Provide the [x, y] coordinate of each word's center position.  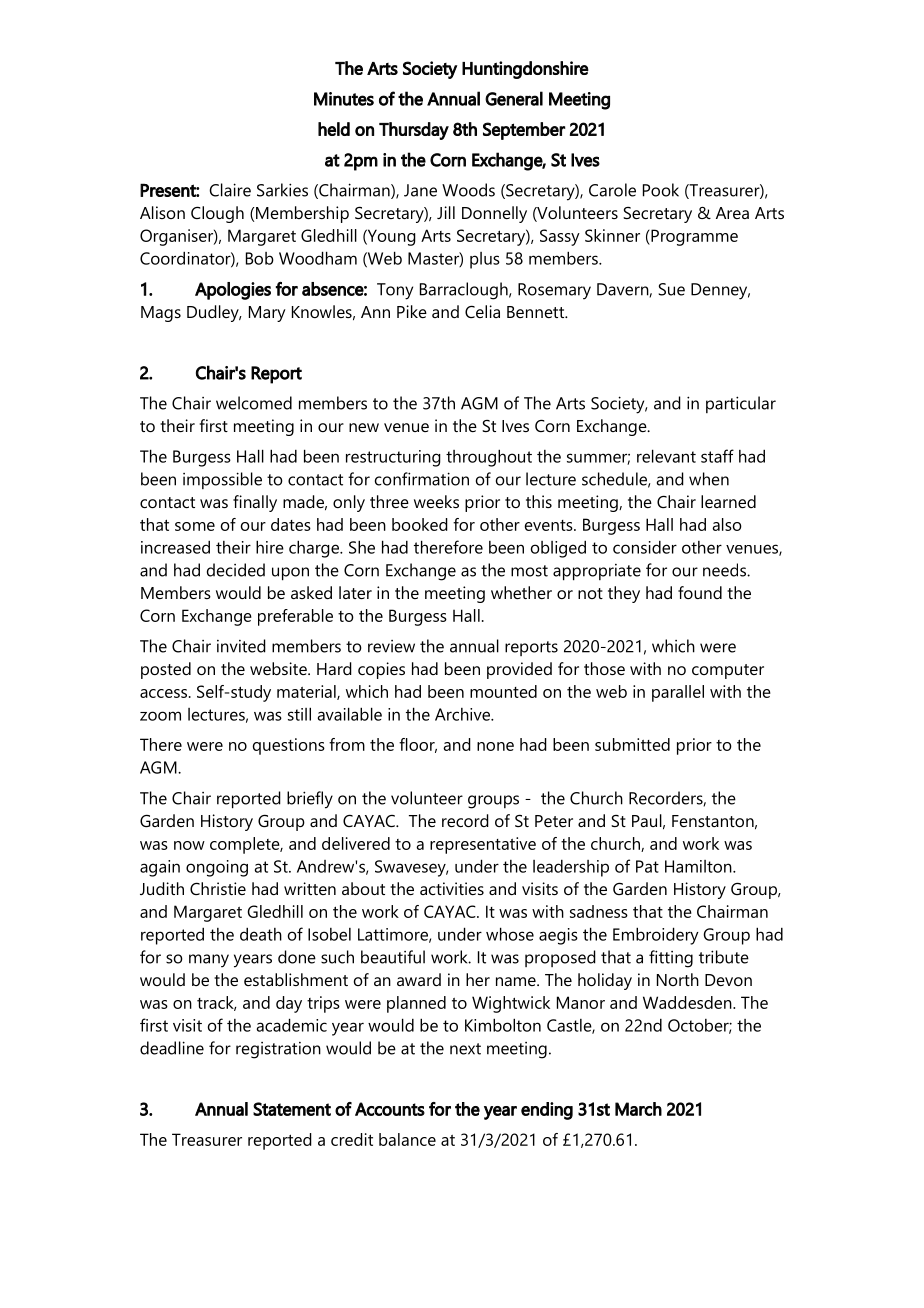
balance [407, 1139]
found [700, 592]
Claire [230, 190]
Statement [292, 1109]
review [391, 646]
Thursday [414, 131]
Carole [612, 190]
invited [241, 646]
